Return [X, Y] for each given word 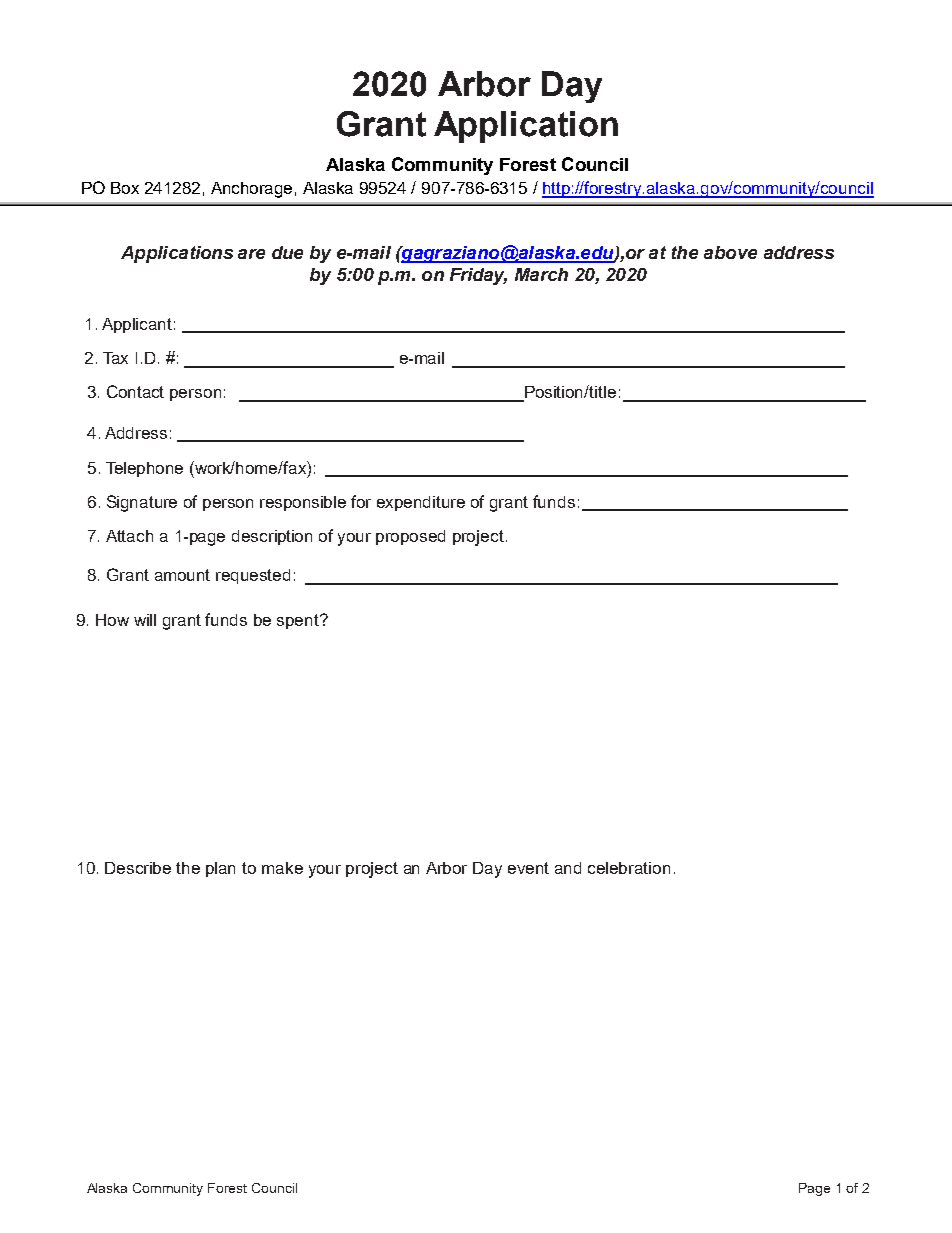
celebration [629, 868]
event [528, 868]
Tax [115, 358]
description [272, 537]
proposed [410, 537]
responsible [303, 503]
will [145, 620]
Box [125, 188]
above [730, 252]
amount [182, 575]
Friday [478, 276]
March [541, 274]
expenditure [421, 503]
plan [220, 869]
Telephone [144, 469]
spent [299, 621]
